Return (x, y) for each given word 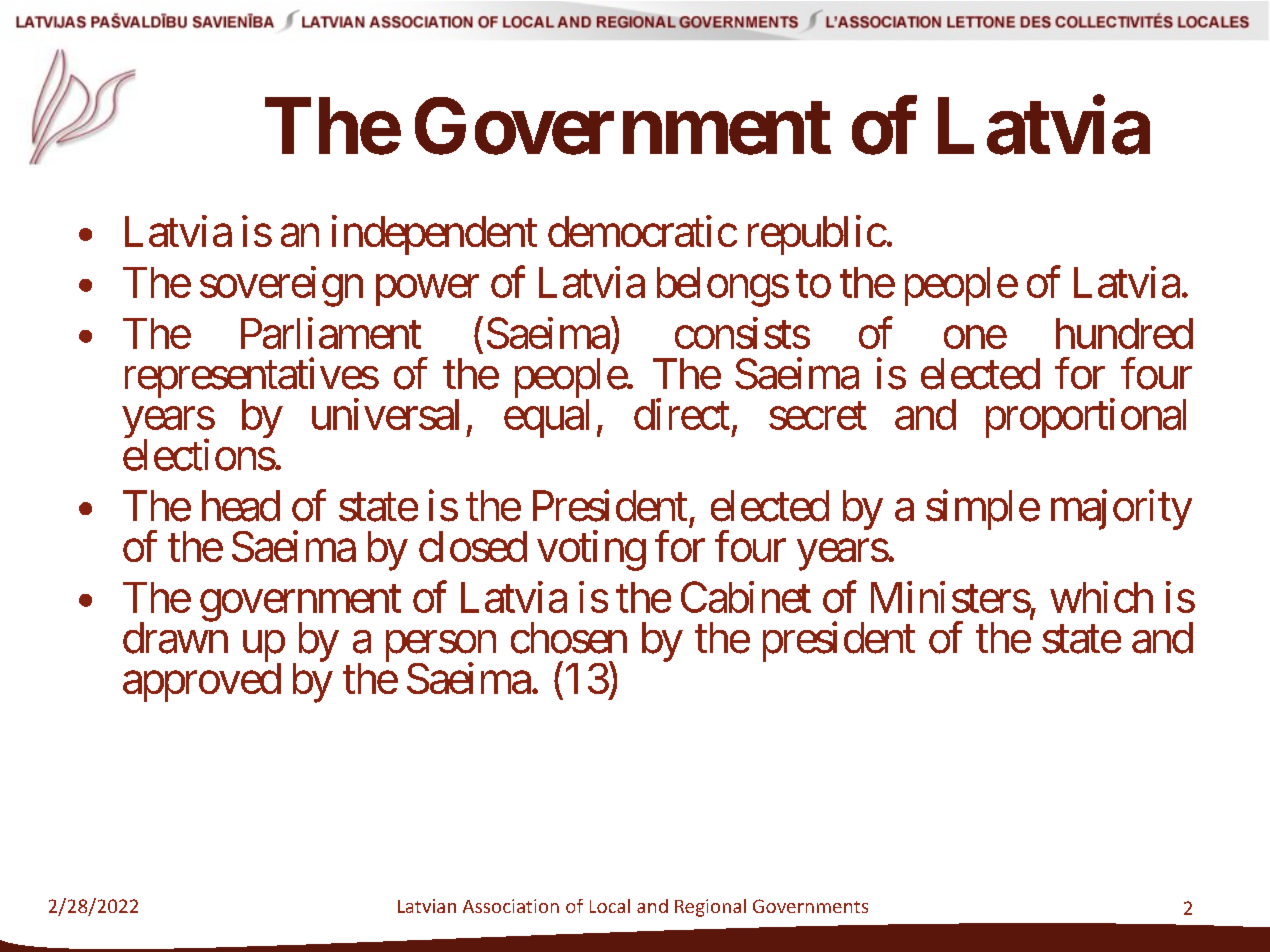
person (441, 648)
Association (511, 906)
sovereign (281, 286)
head (241, 506)
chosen (569, 638)
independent (434, 235)
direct (682, 414)
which (1101, 597)
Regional (710, 908)
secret (818, 416)
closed (473, 546)
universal (385, 414)
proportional (1086, 418)
